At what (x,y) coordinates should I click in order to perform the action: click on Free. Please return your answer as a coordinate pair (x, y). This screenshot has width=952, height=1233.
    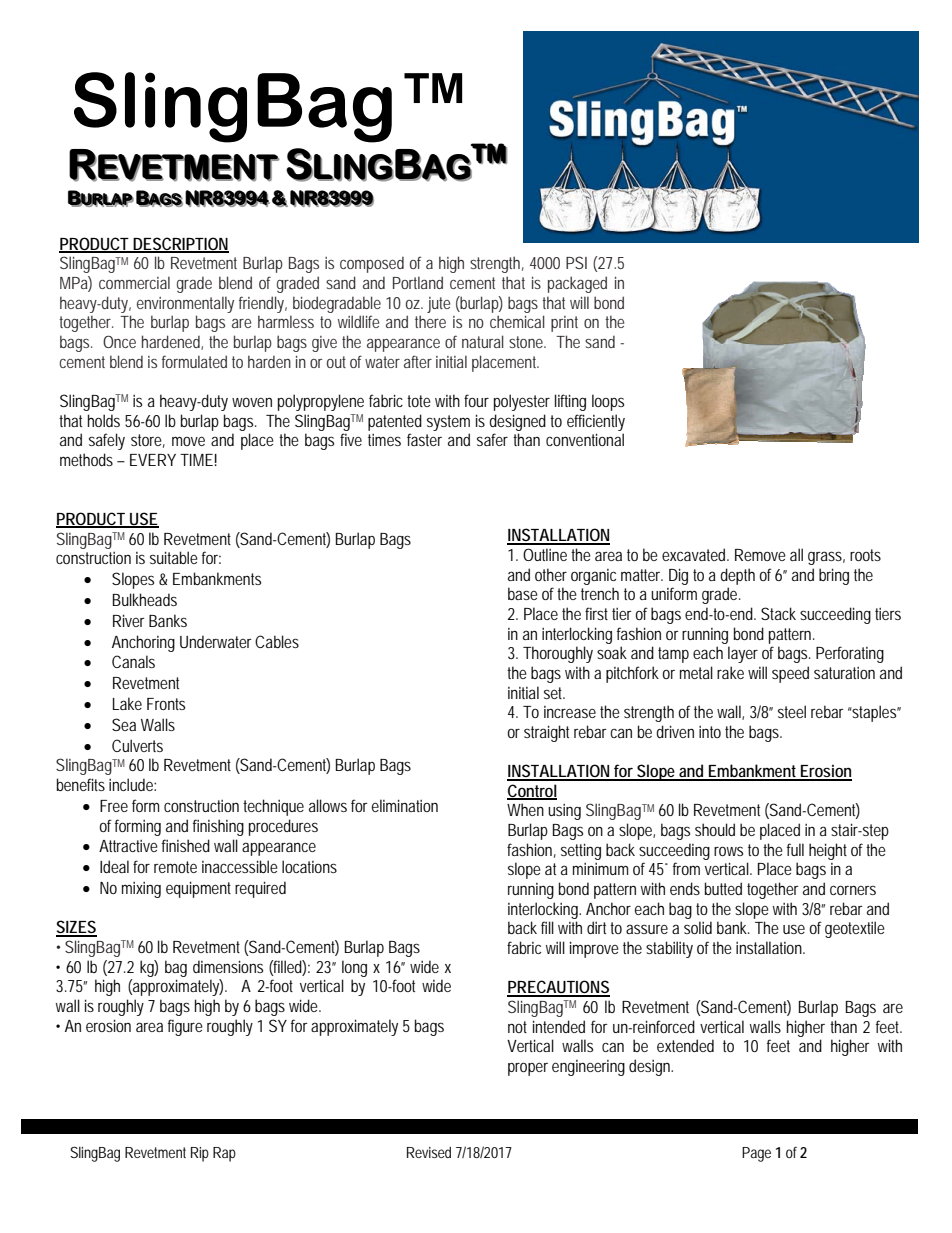
    Looking at the image, I should click on (114, 806).
